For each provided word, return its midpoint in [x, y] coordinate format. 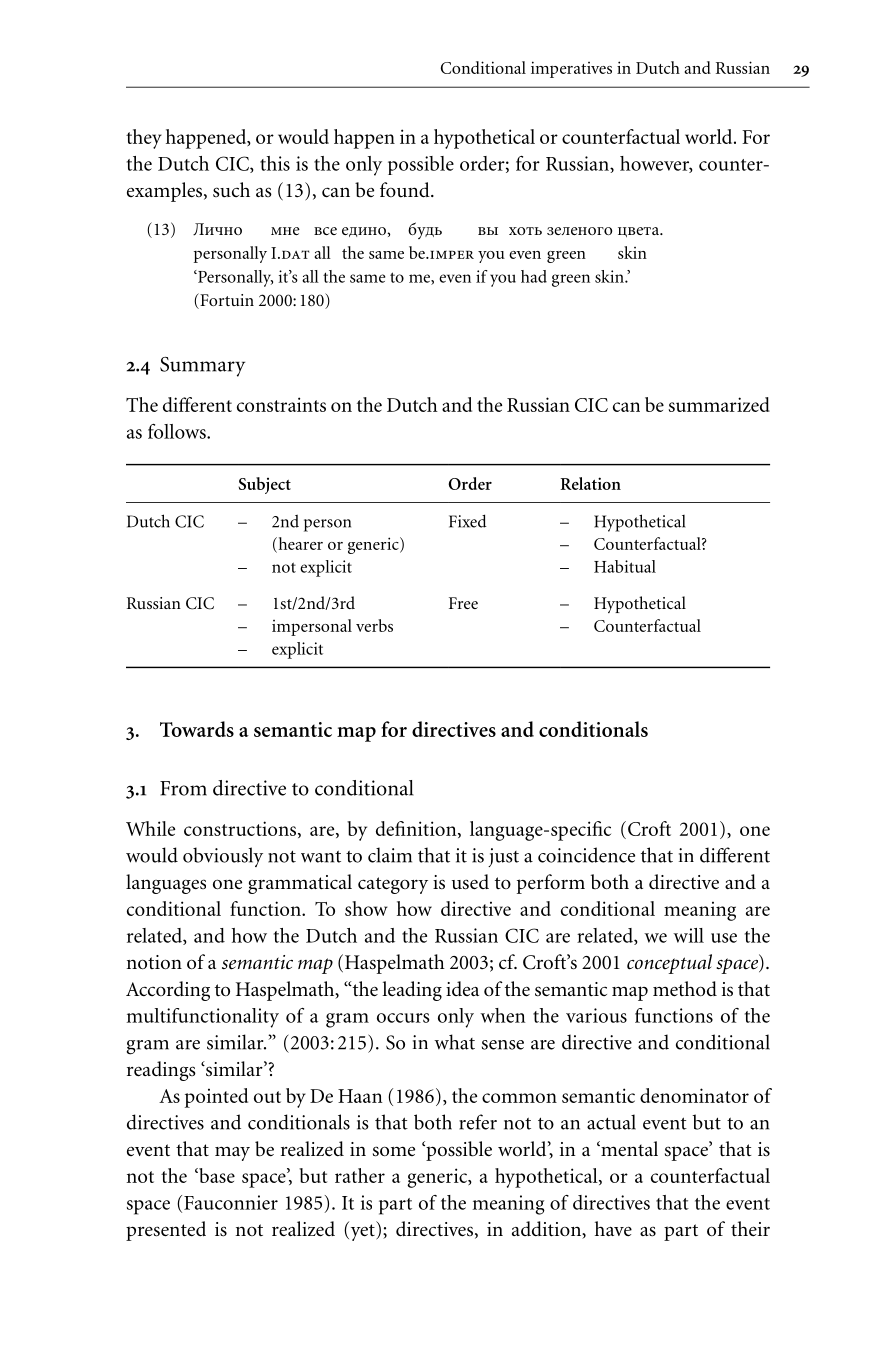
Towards [197, 729]
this [275, 163]
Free [463, 603]
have [613, 1229]
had [534, 276]
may [232, 1153]
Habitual [625, 566]
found [406, 190]
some [394, 1151]
